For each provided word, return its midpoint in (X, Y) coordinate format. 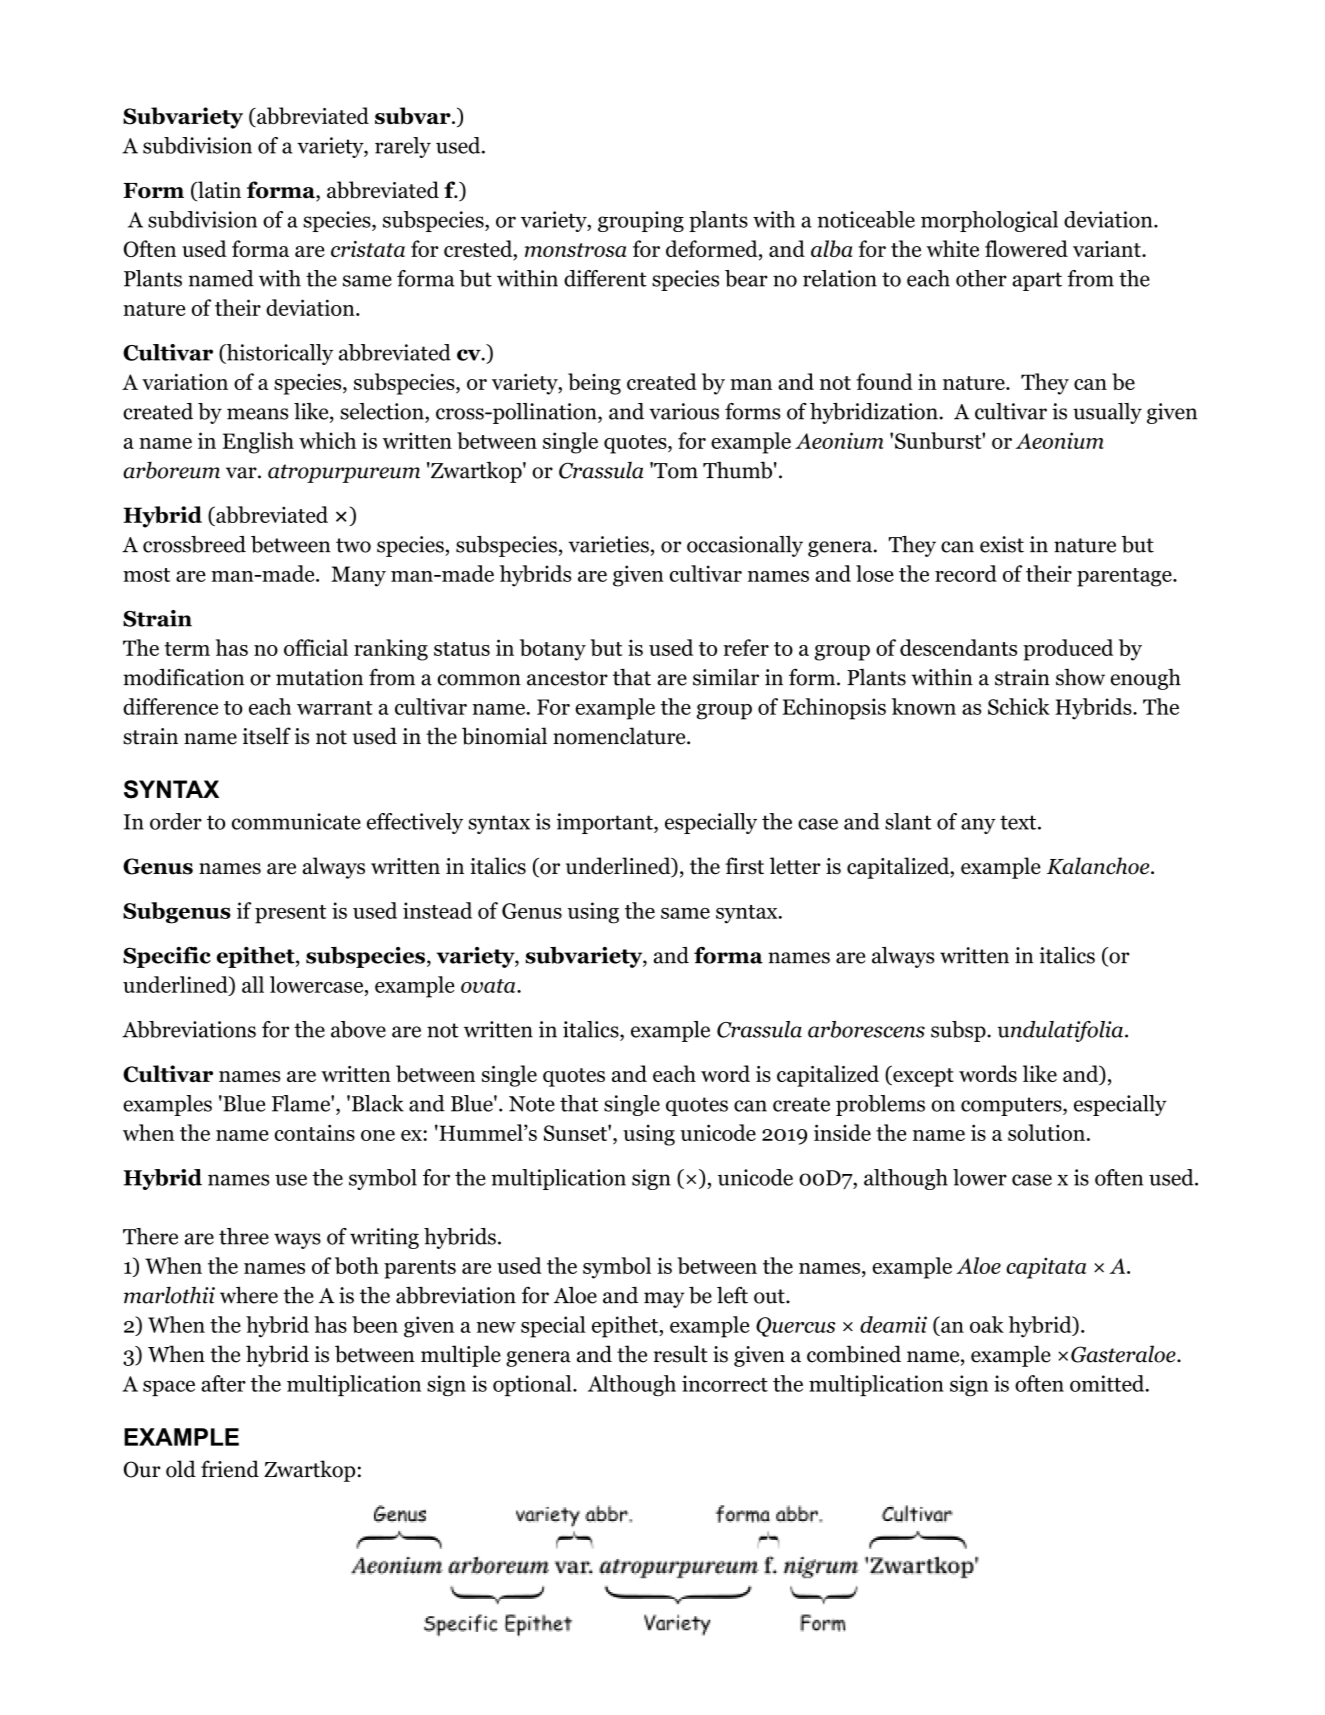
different (605, 278)
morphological (989, 221)
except (922, 1076)
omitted (1108, 1383)
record (966, 573)
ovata (489, 986)
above (358, 1029)
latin (218, 191)
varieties (609, 544)
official (316, 647)
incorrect (725, 1383)
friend (230, 1469)
